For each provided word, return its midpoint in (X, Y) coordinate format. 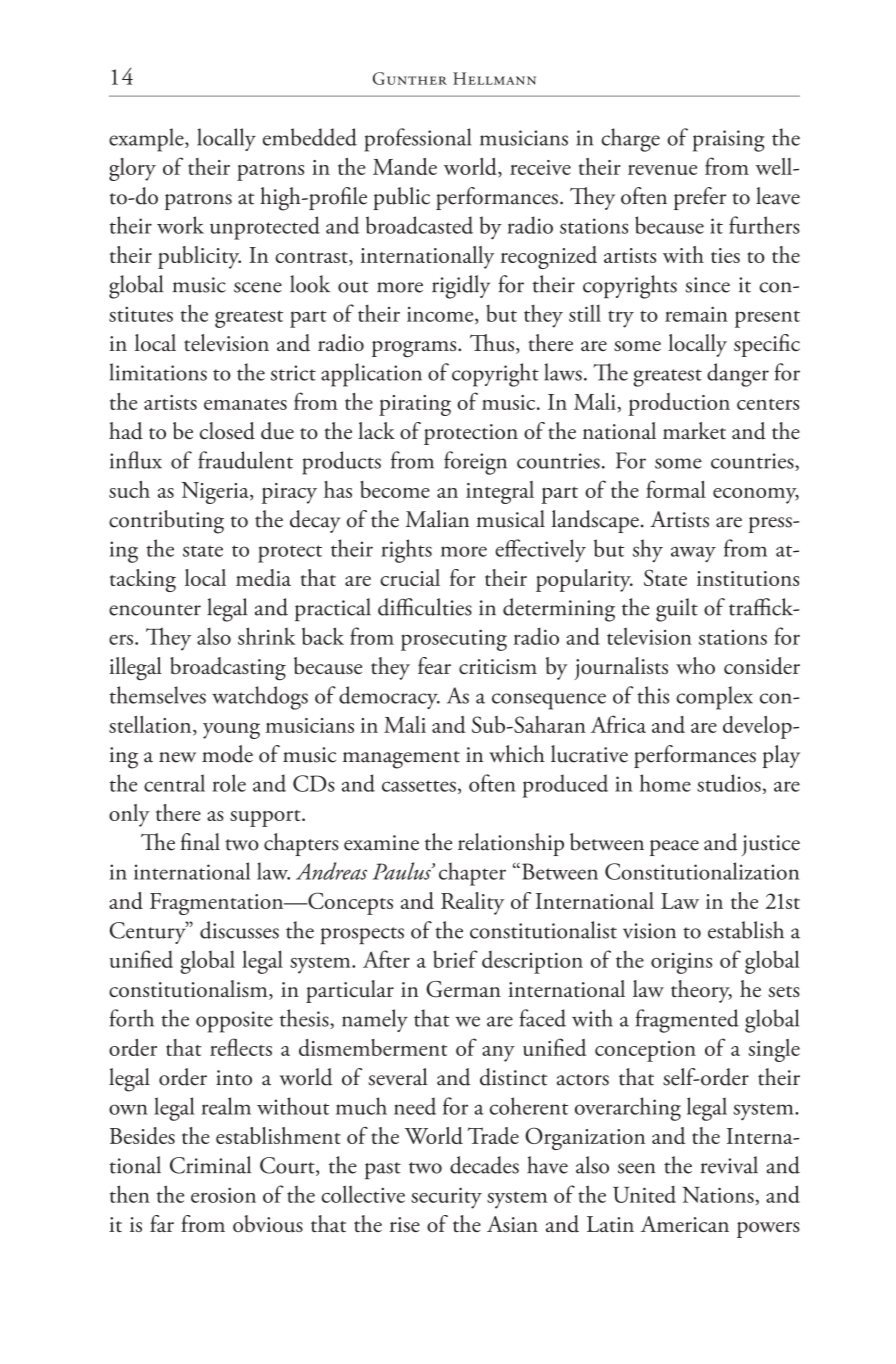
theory (701, 991)
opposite (234, 1022)
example (147, 140)
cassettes (419, 786)
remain (696, 314)
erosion (223, 1195)
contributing (166, 522)
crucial (410, 577)
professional (417, 140)
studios (729, 783)
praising (729, 141)
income (441, 315)
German (463, 989)
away (693, 554)
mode (227, 754)
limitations (158, 372)
